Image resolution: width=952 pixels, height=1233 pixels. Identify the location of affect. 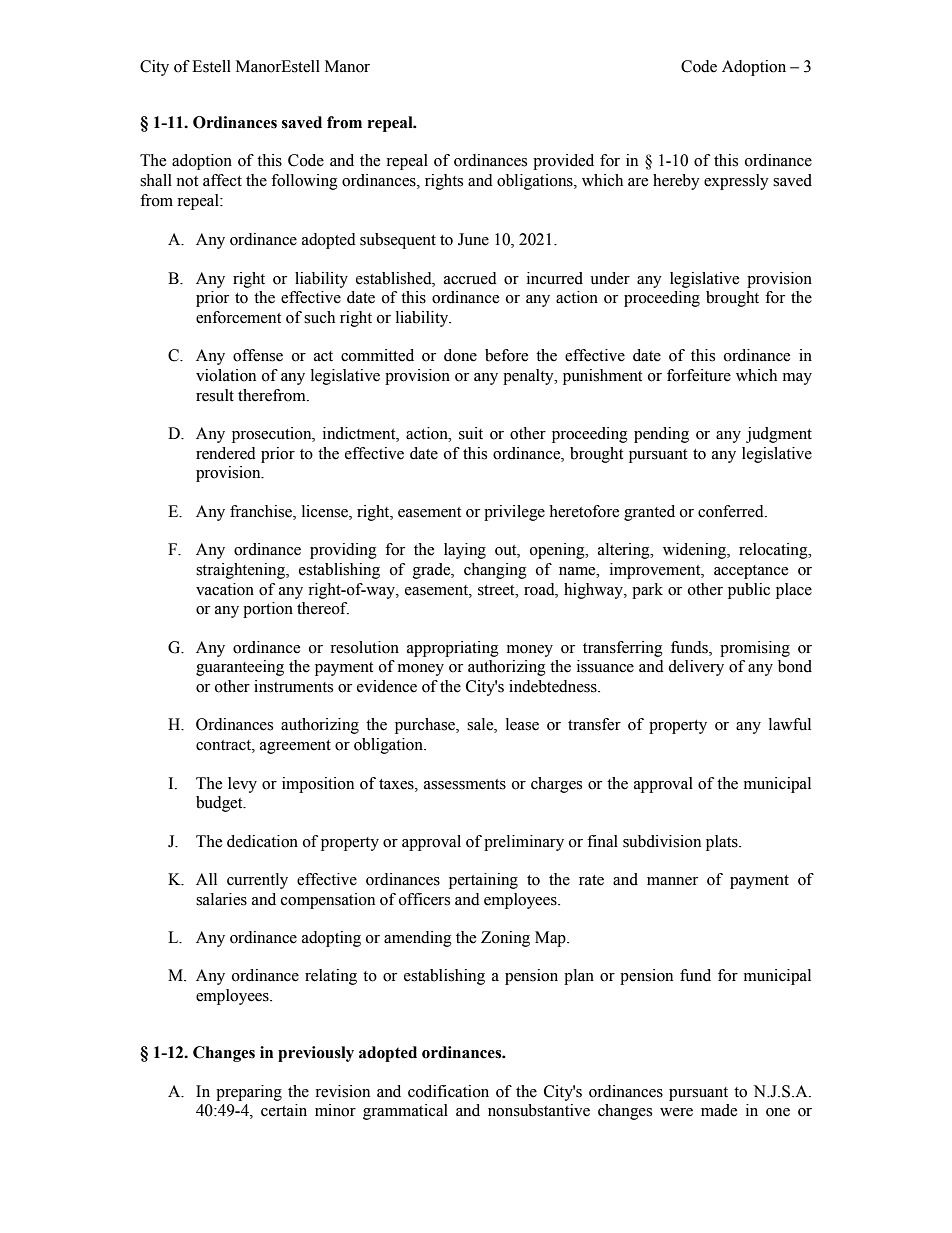
(222, 180).
